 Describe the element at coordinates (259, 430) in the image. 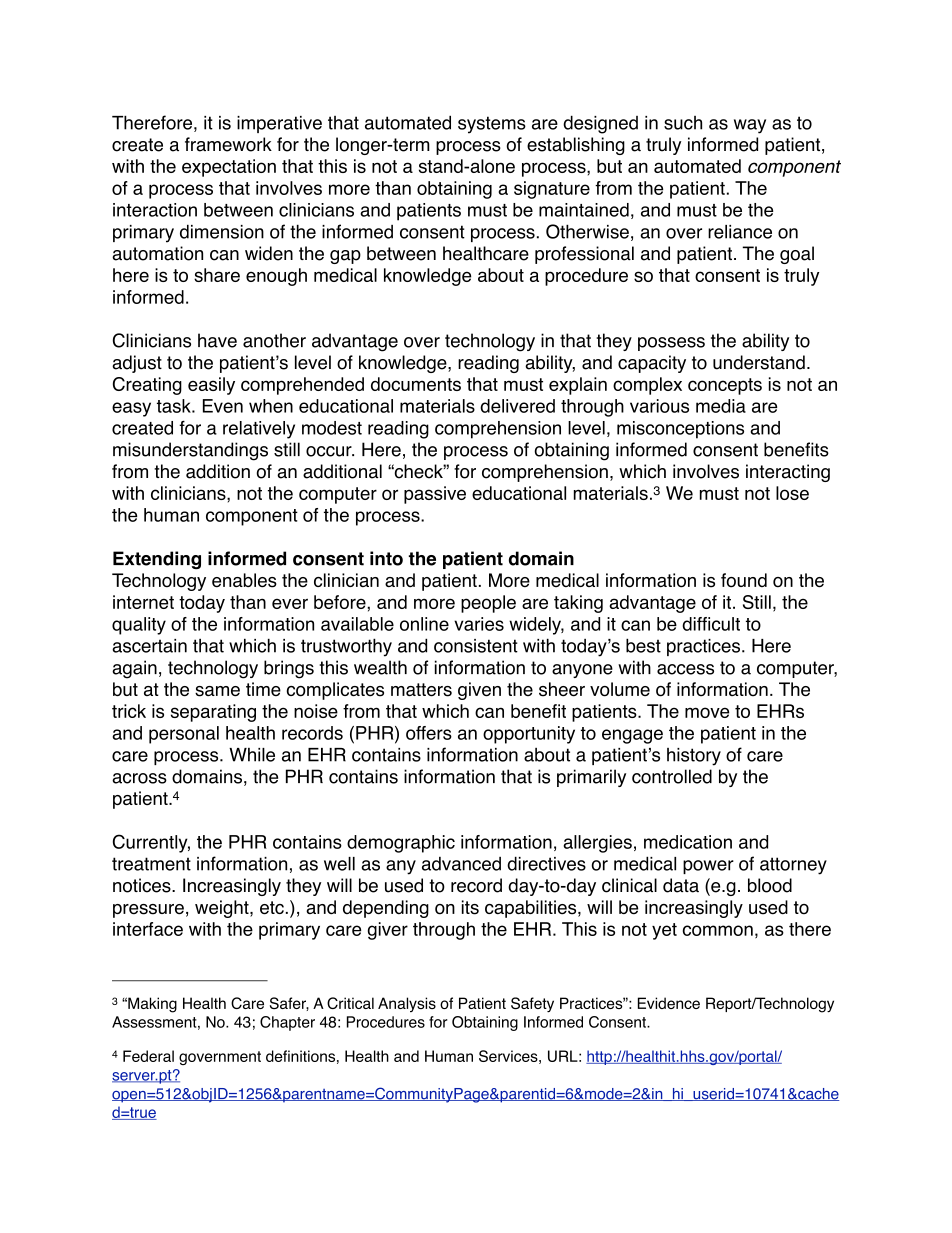

I see `relatively` at that location.
